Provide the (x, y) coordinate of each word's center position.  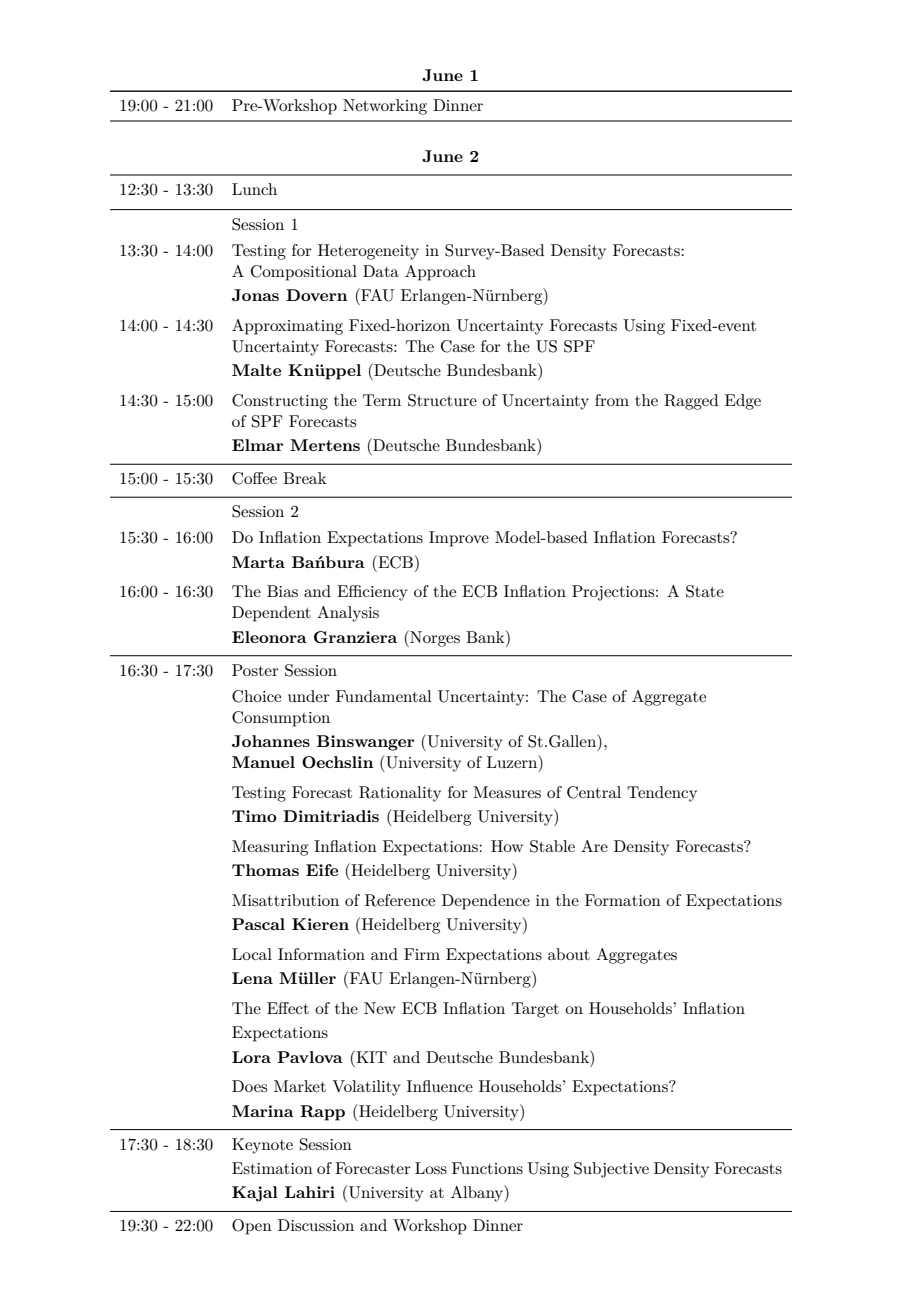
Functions (487, 1168)
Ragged (691, 402)
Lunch (254, 189)
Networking (385, 107)
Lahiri (310, 1192)
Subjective (611, 1170)
